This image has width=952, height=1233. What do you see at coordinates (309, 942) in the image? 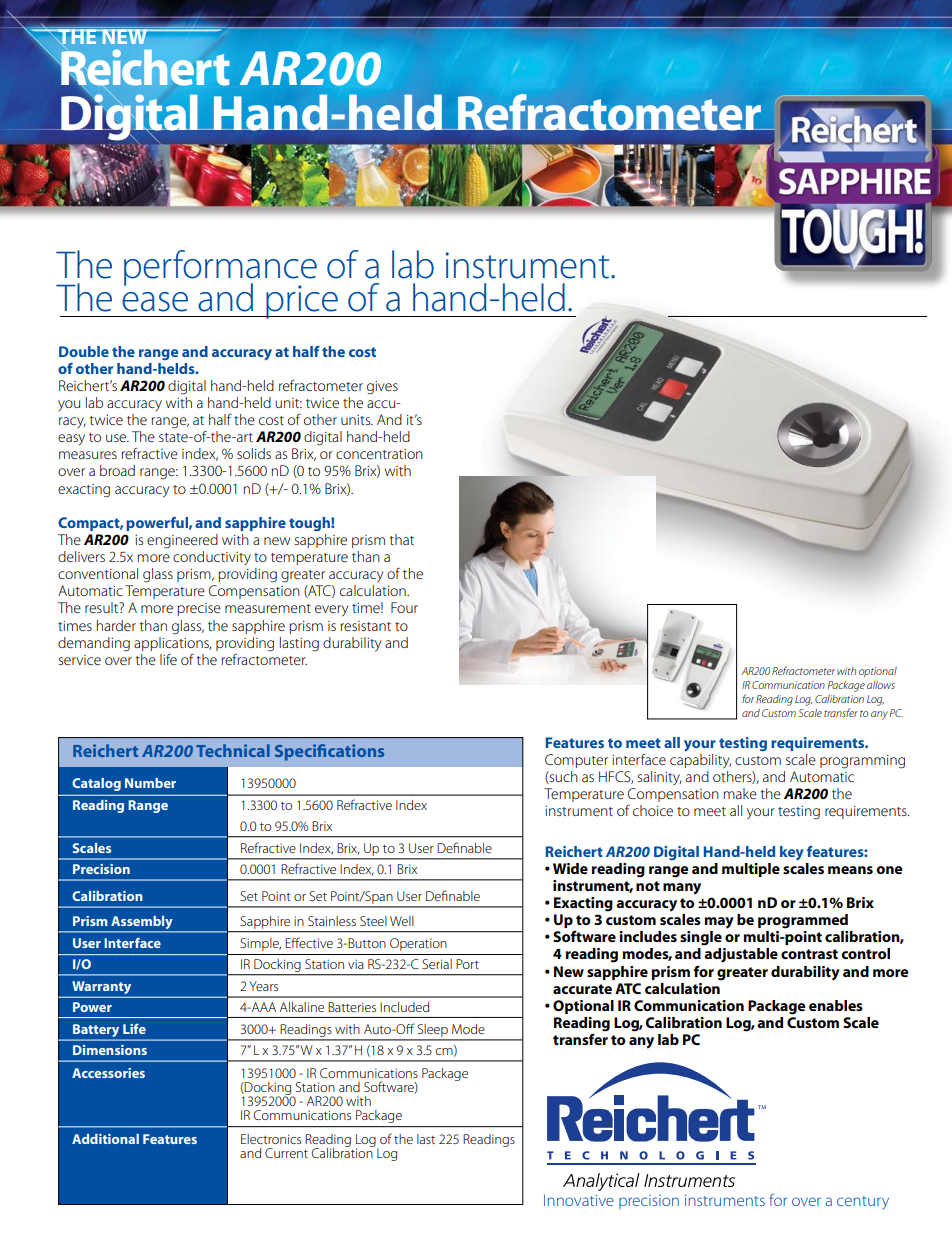
I see `Effective` at bounding box center [309, 942].
